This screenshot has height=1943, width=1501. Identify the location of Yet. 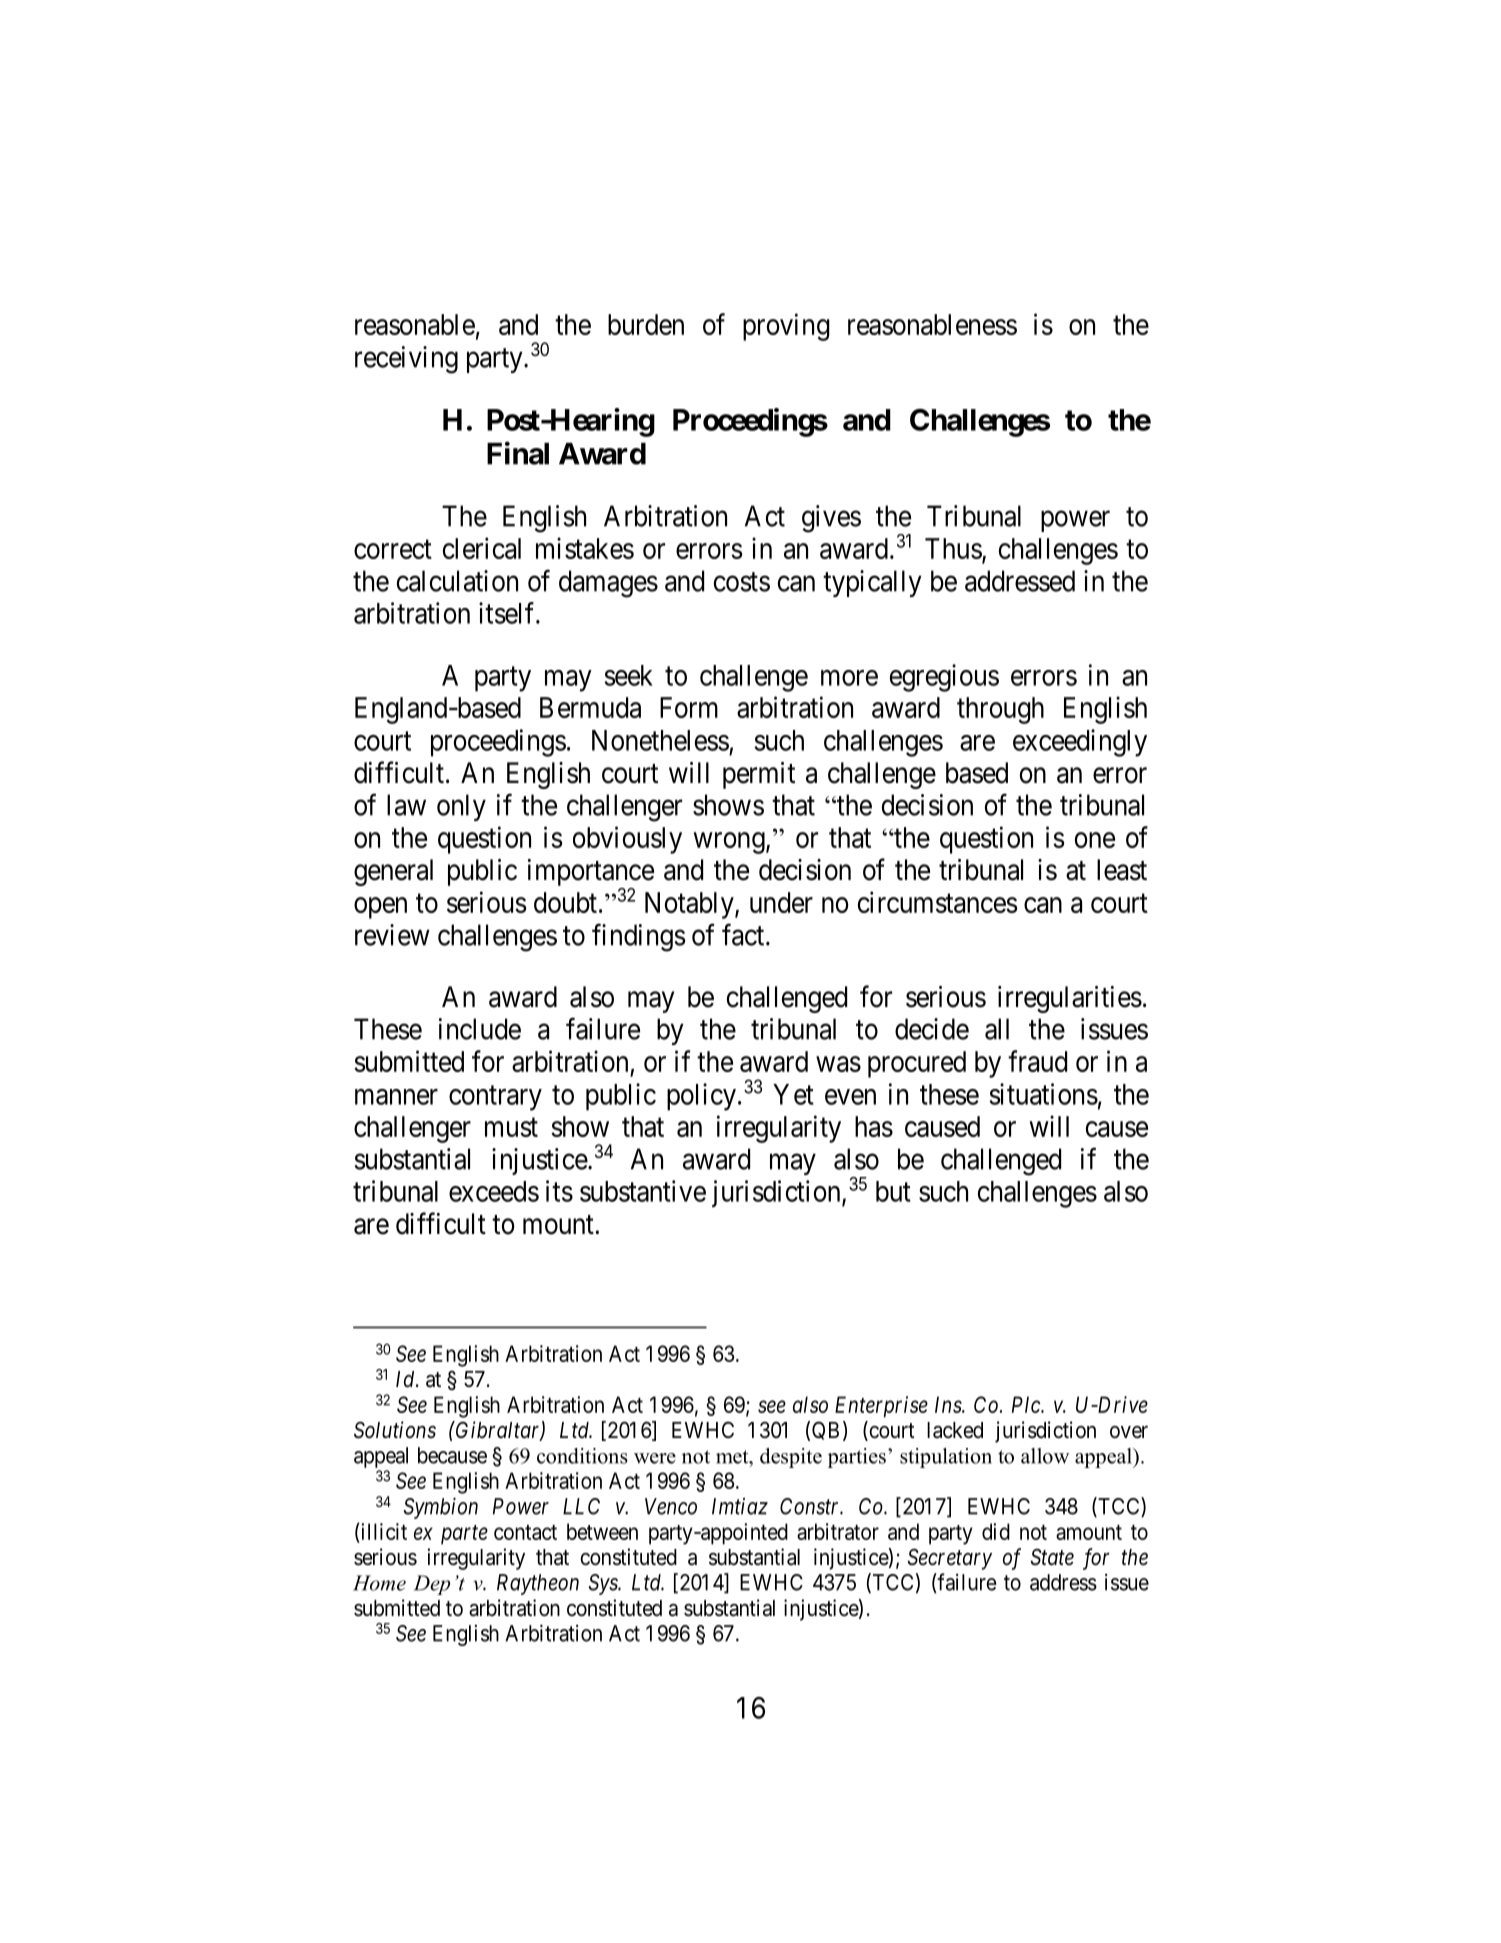
(793, 1094).
